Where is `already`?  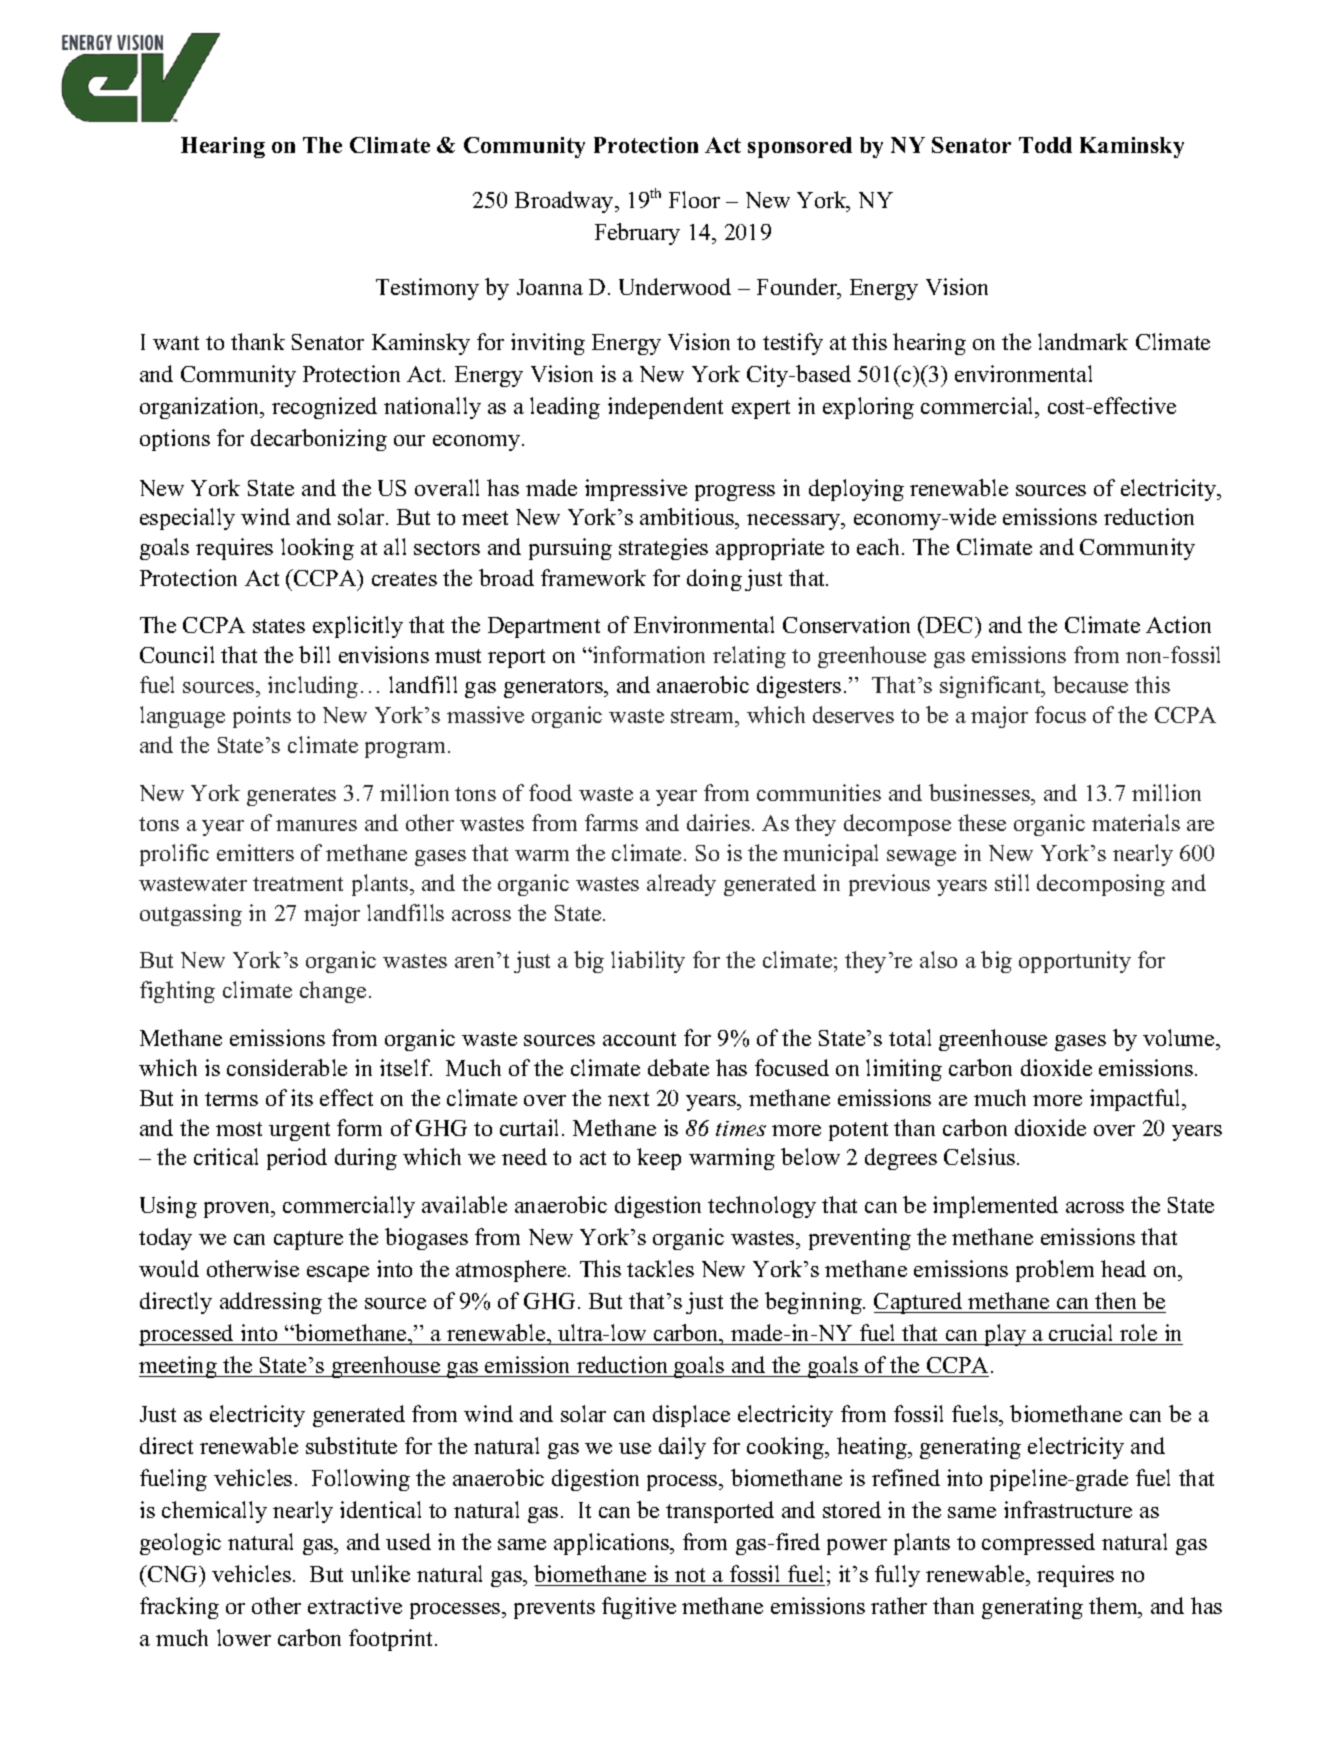 already is located at coordinates (681, 885).
